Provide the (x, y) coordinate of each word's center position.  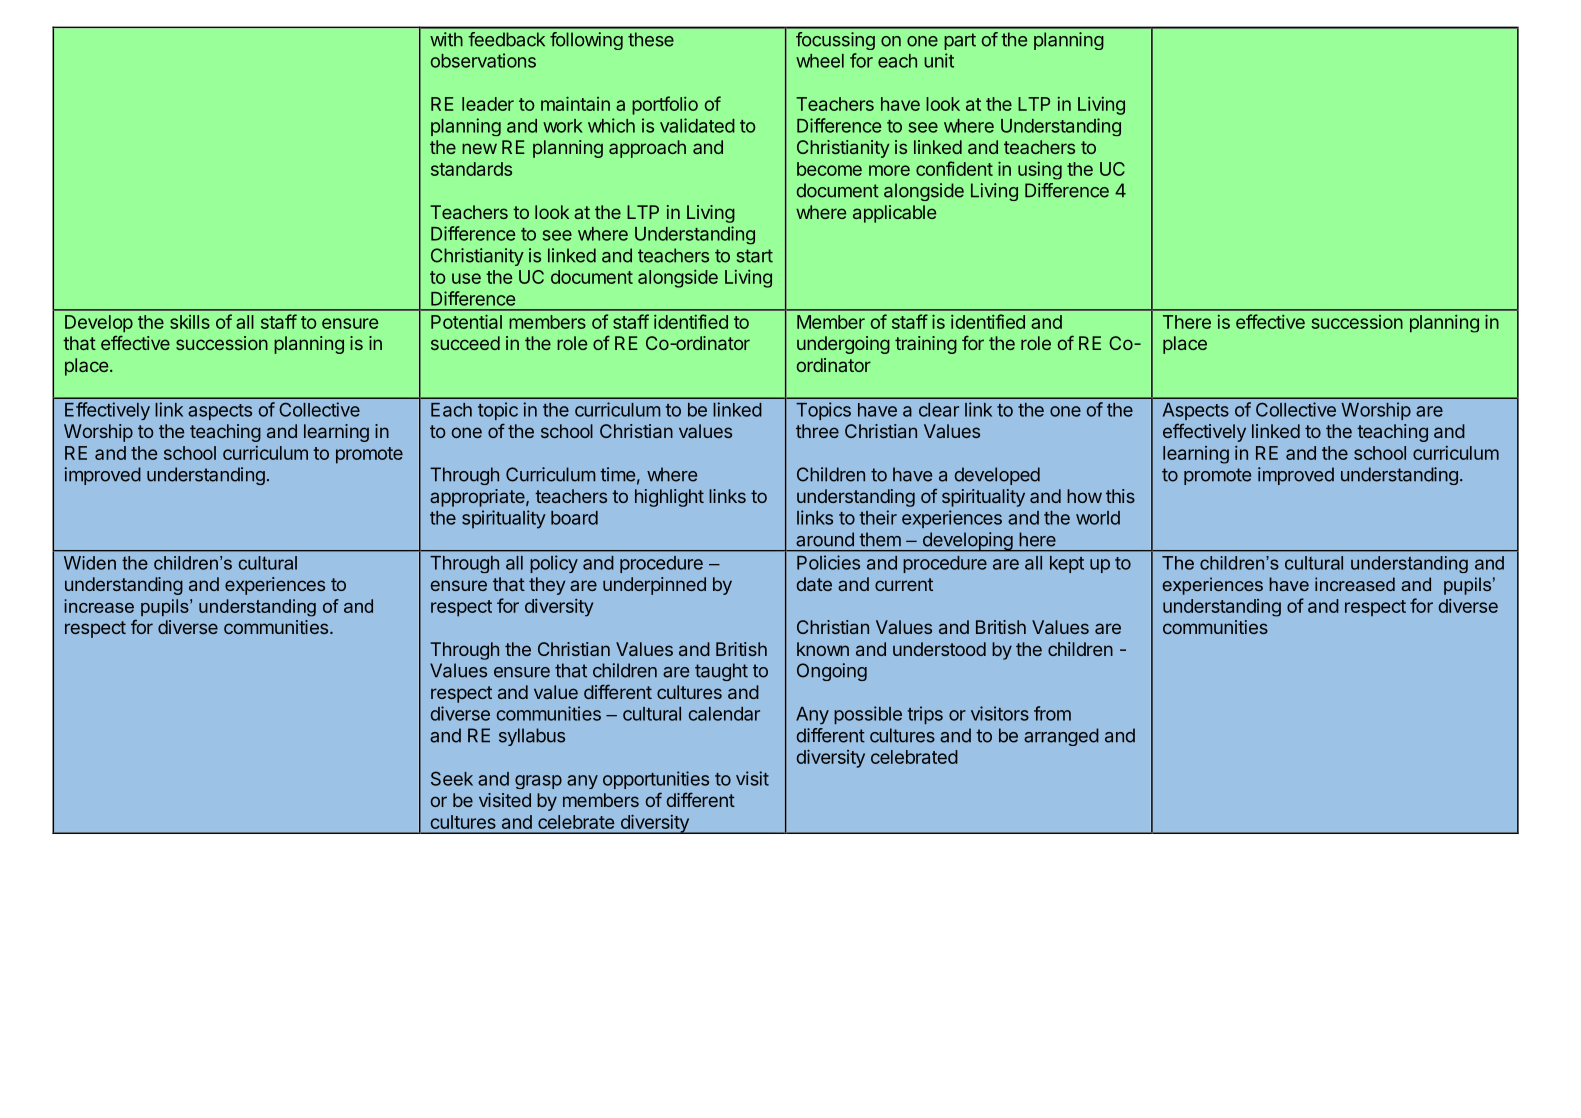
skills (190, 322)
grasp (538, 782)
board (574, 518)
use (466, 278)
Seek (452, 778)
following (586, 41)
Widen (90, 563)
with (446, 39)
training (926, 345)
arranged (1061, 737)
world (1098, 518)
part (960, 41)
